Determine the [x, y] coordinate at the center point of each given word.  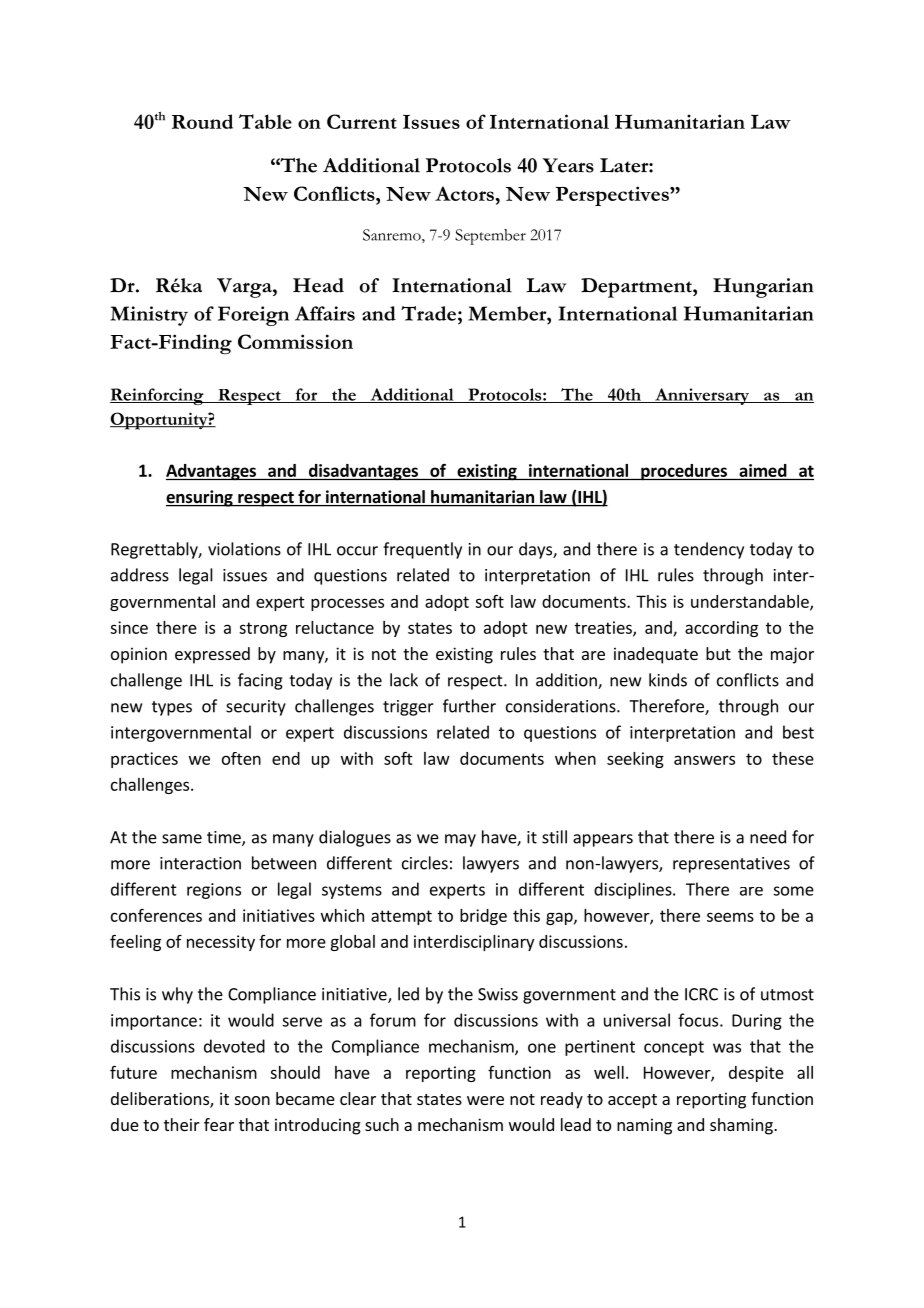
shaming [742, 1126]
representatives [731, 865]
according [721, 629]
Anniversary [702, 396]
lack [404, 680]
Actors [464, 193]
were [485, 1100]
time [225, 838]
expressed [212, 655]
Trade [428, 313]
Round [202, 121]
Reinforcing [158, 396]
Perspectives [613, 196]
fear [219, 1124]
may [460, 840]
